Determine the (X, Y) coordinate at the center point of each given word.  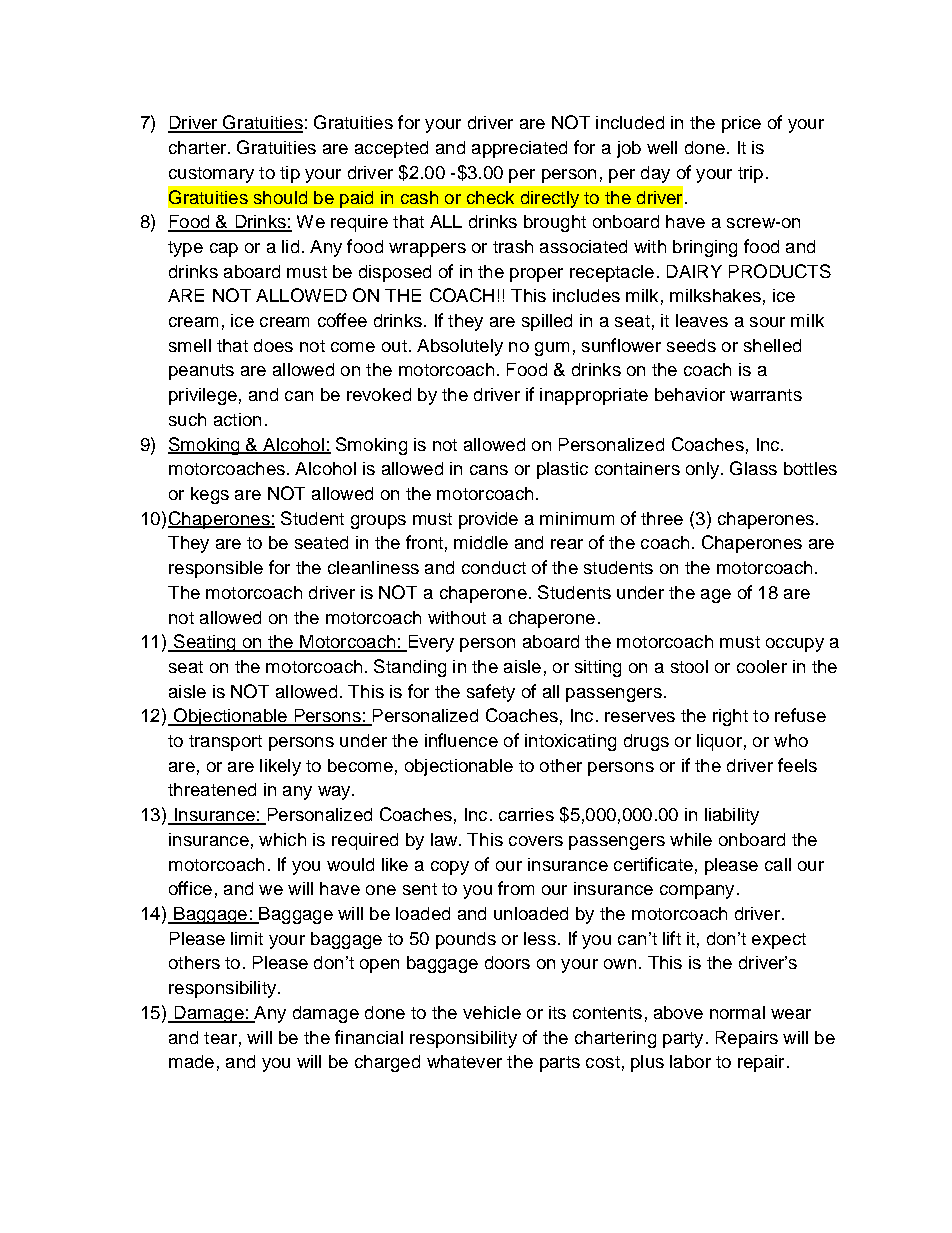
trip (750, 174)
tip (290, 174)
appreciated (519, 149)
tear (220, 1038)
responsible (216, 569)
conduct (494, 567)
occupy (795, 645)
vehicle (492, 1012)
